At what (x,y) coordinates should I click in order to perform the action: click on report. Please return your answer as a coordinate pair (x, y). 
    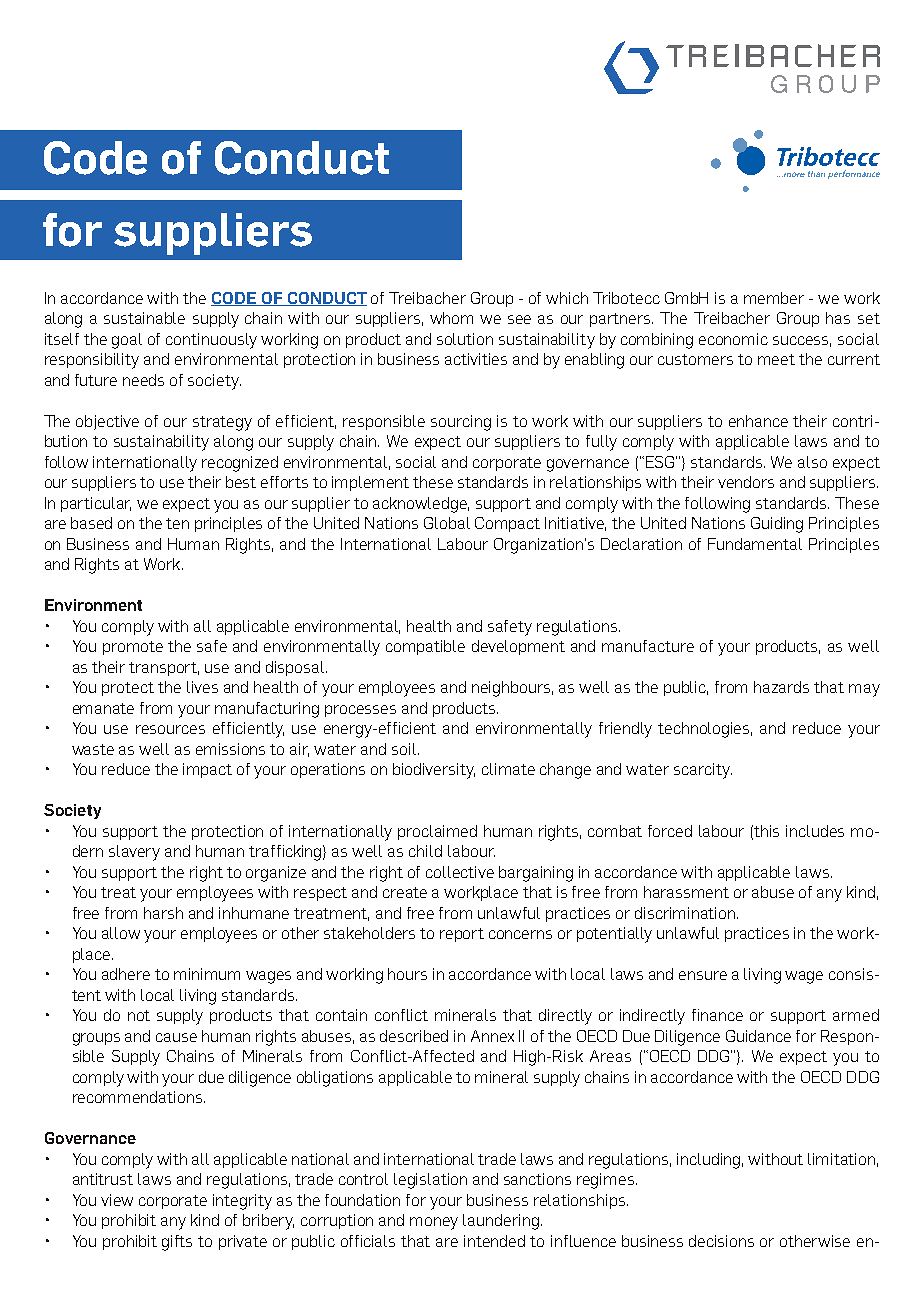
    Looking at the image, I should click on (462, 935).
